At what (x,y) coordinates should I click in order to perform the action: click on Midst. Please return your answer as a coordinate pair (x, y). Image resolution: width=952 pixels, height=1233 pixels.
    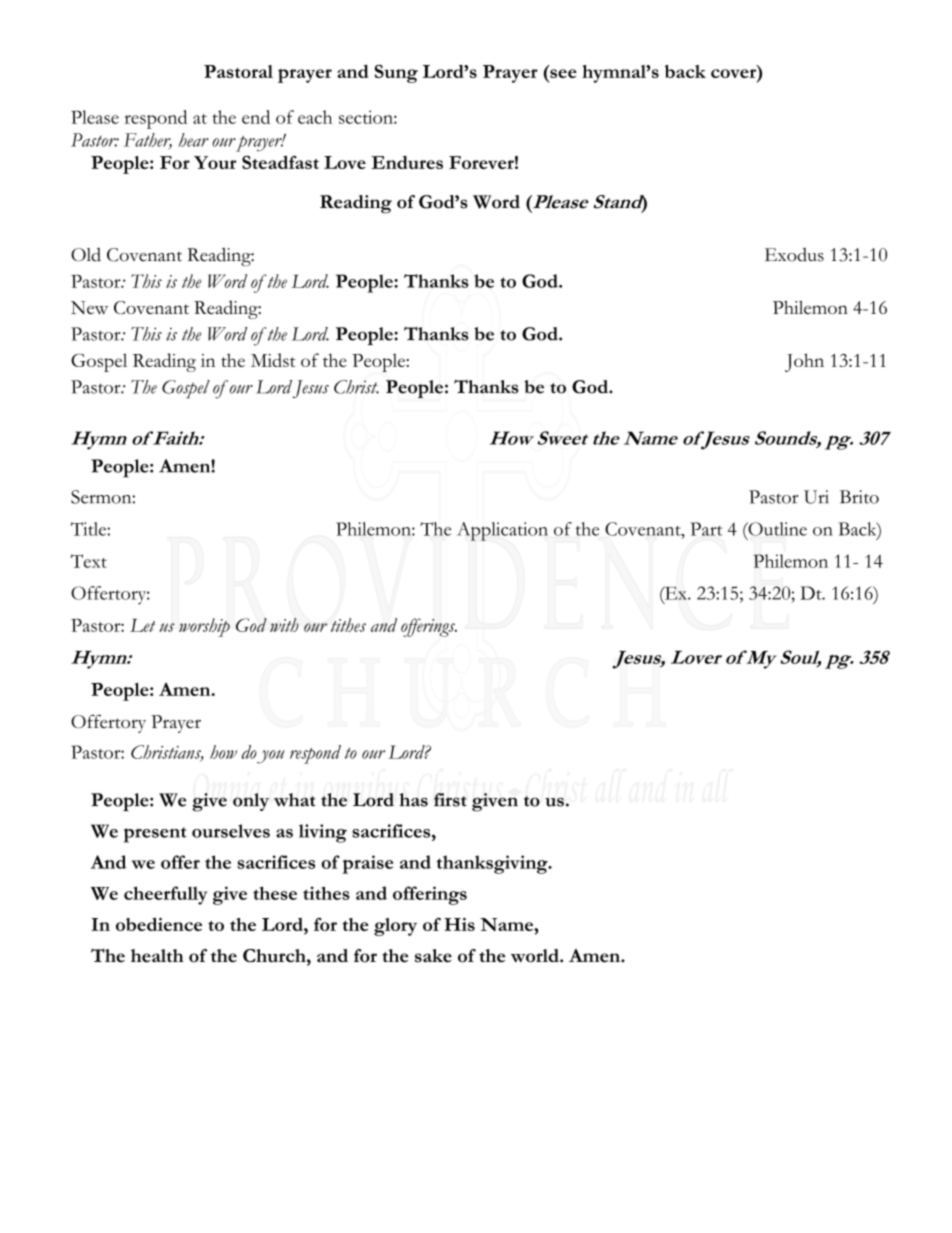
    Looking at the image, I should click on (273, 360).
